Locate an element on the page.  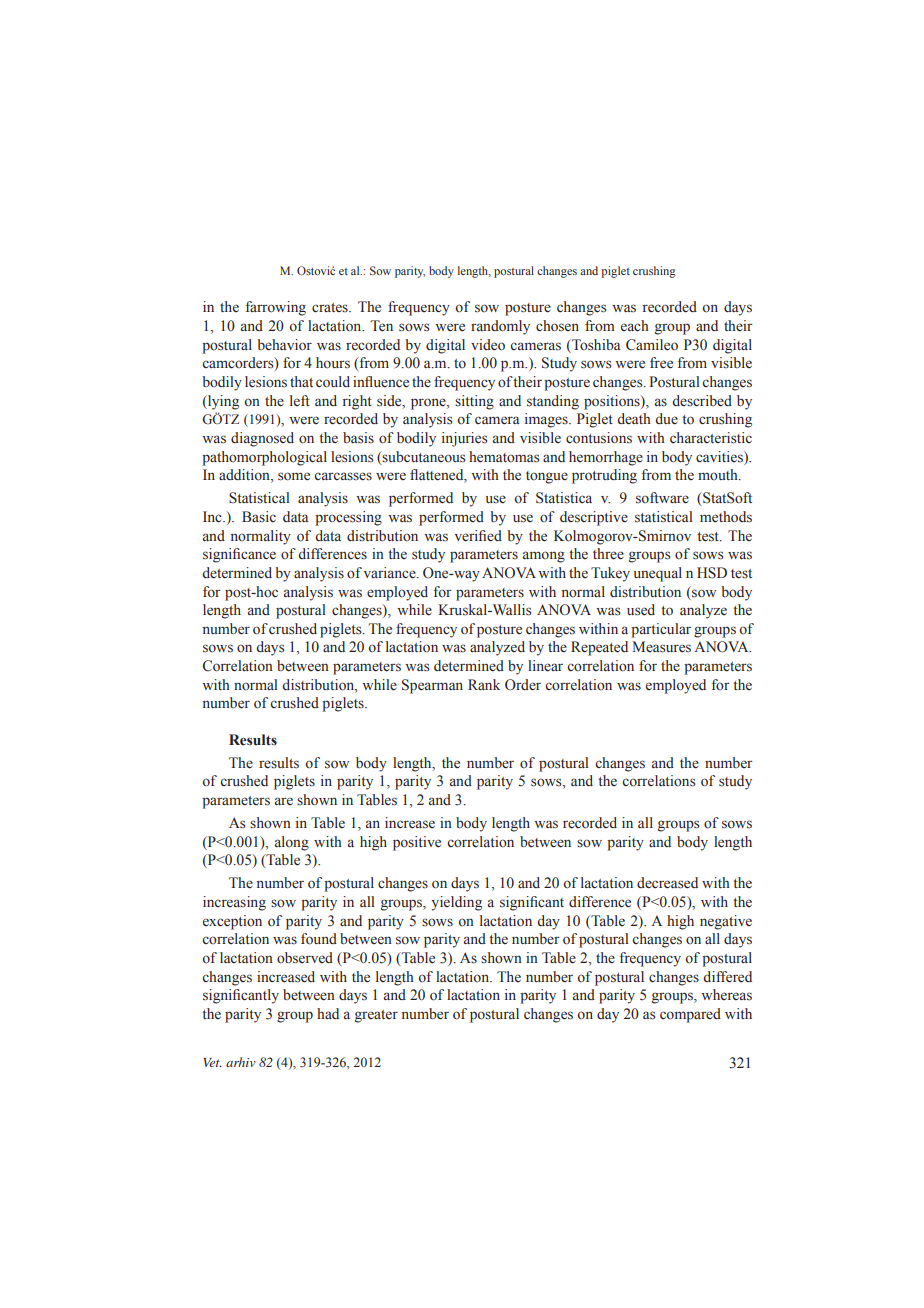
greater is located at coordinates (376, 1016).
